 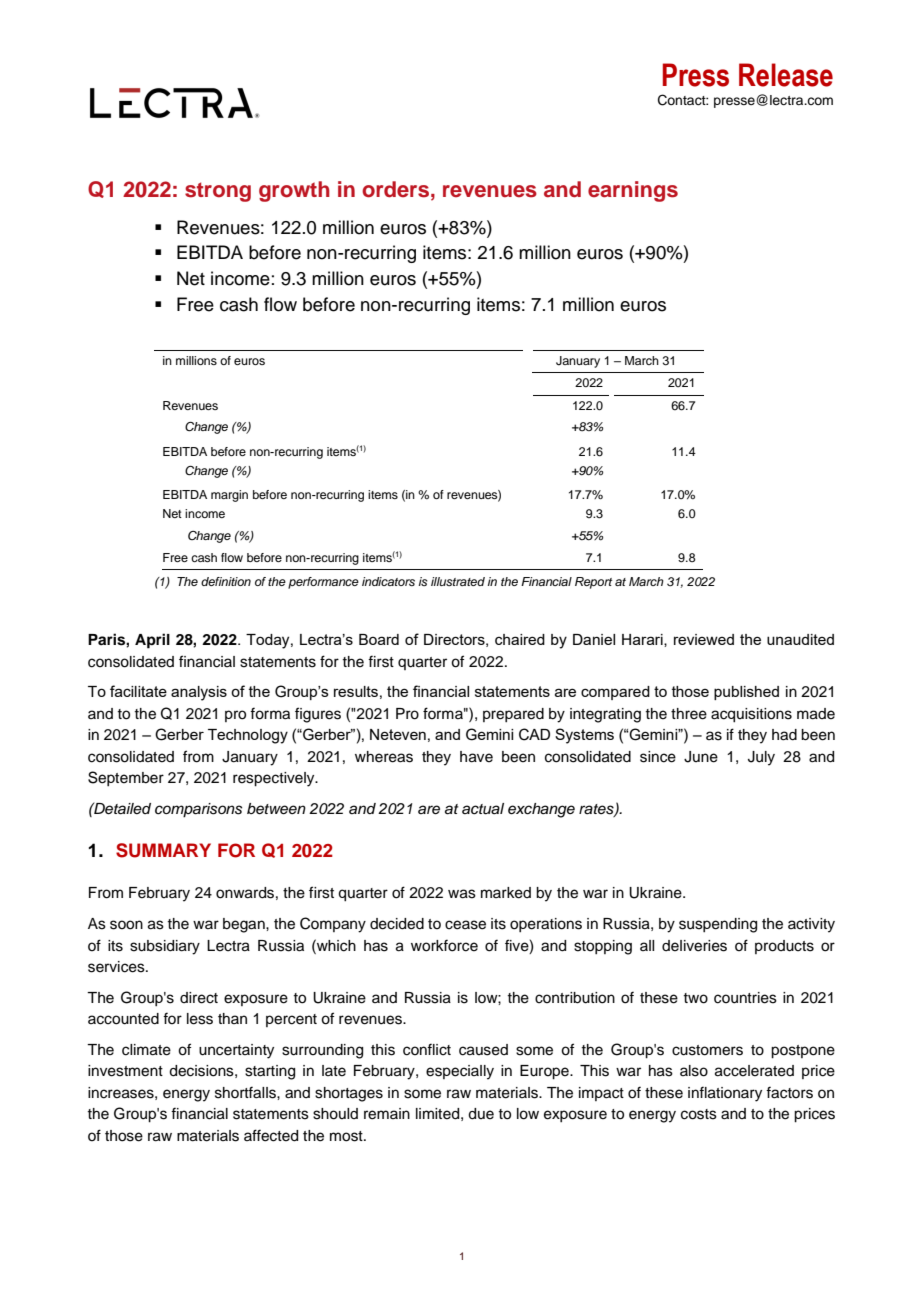 What do you see at coordinates (246, 1092) in the document?
I see `shortfalls` at bounding box center [246, 1092].
